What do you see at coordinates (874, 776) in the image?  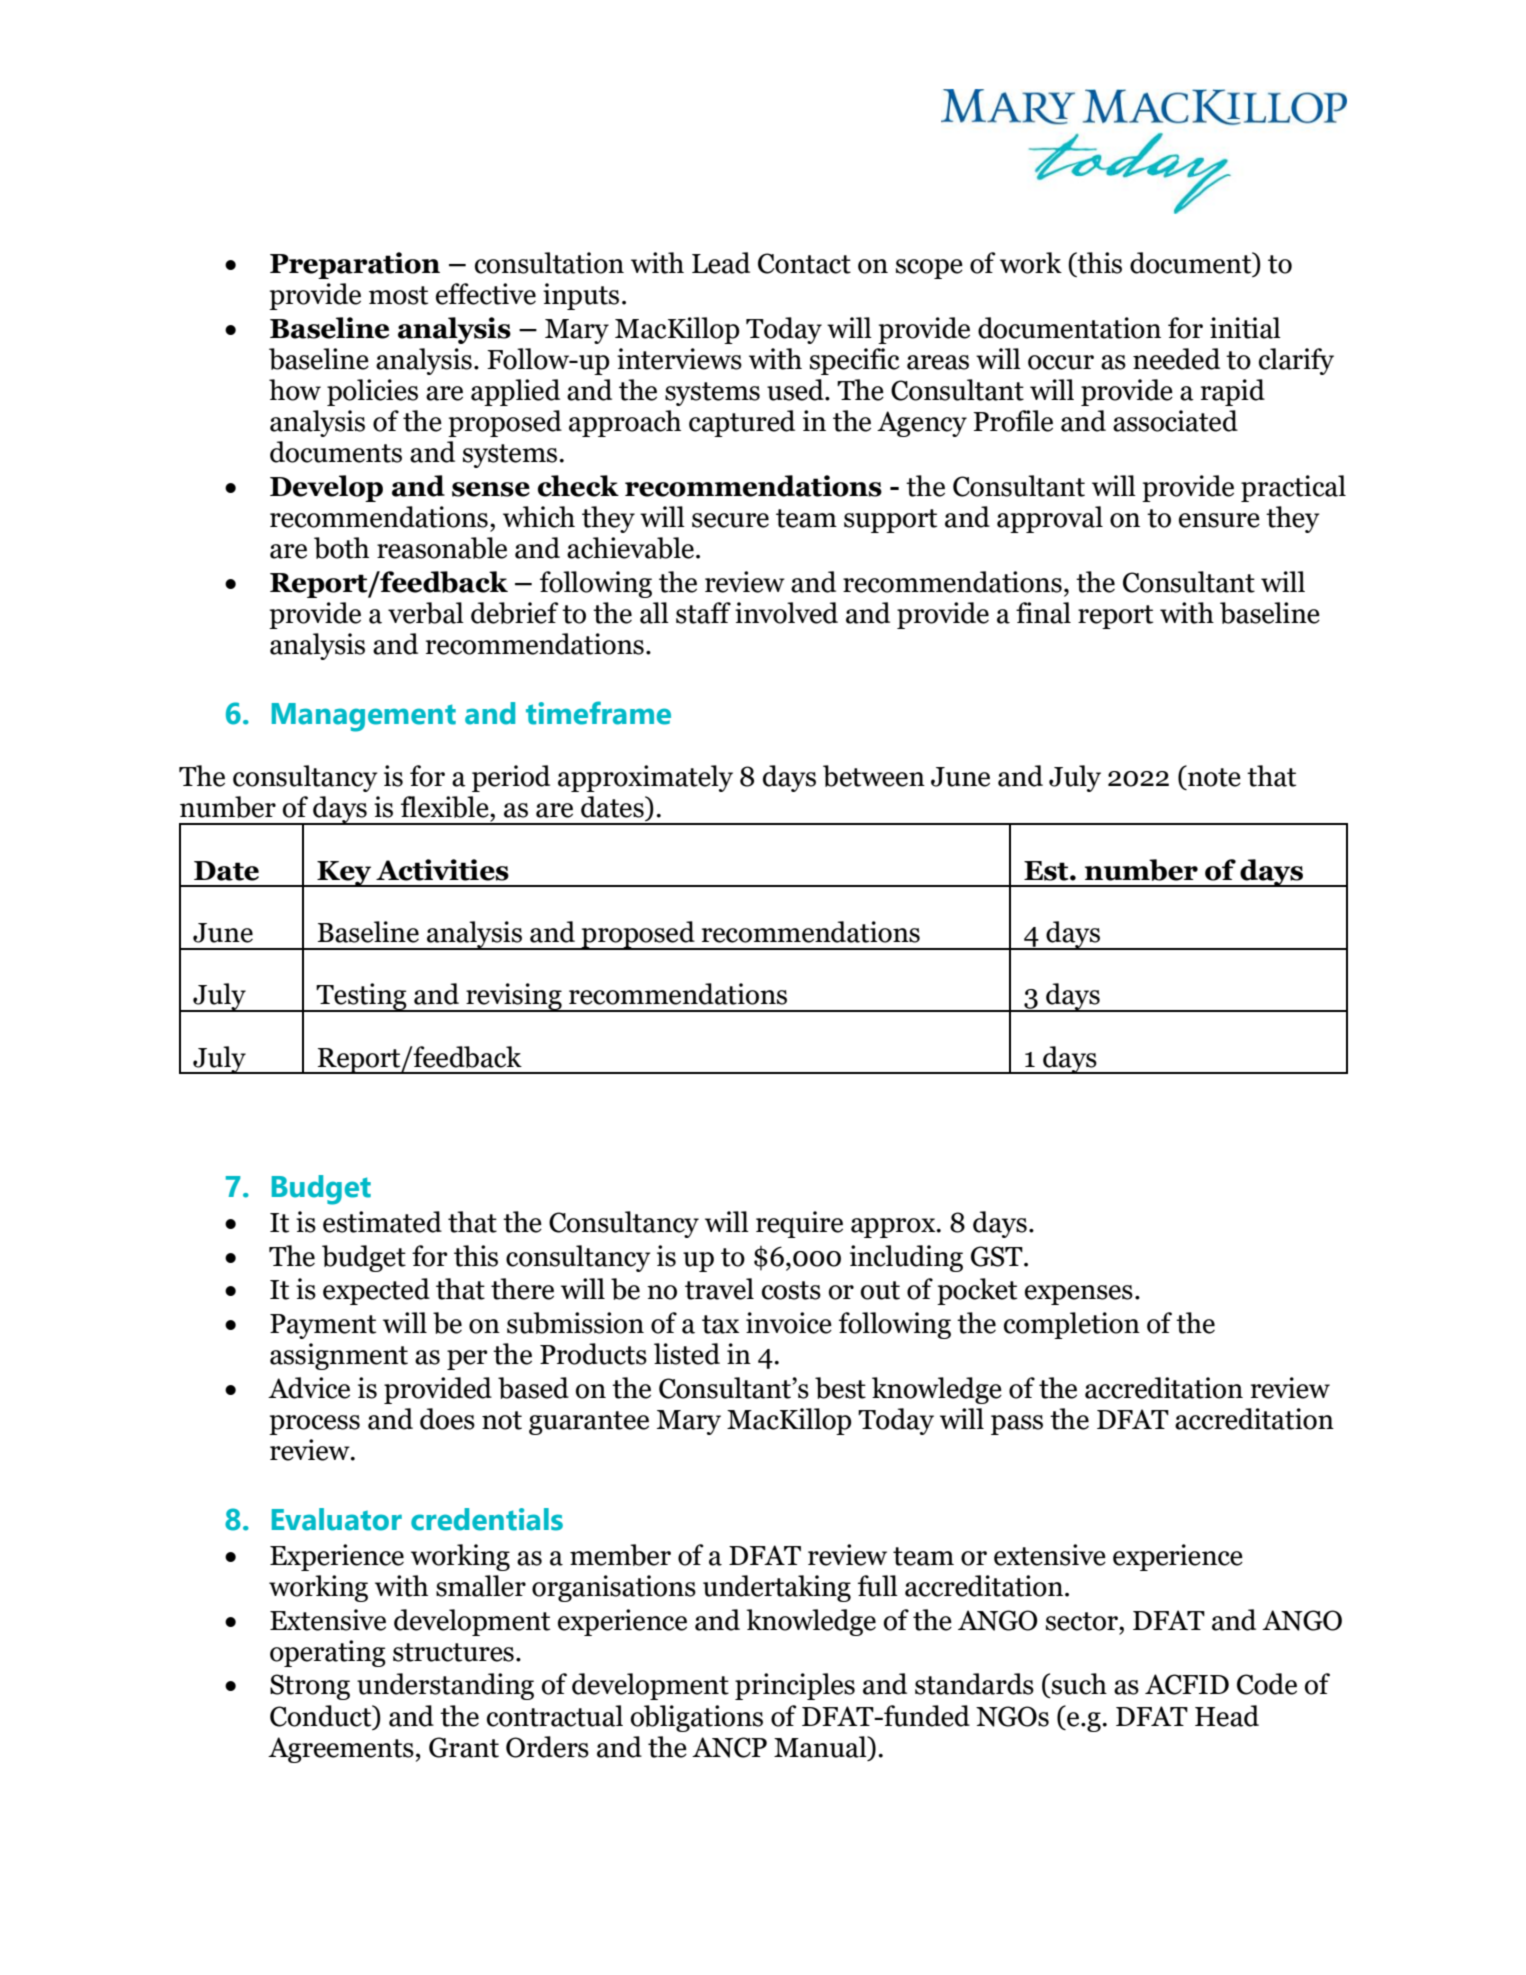 I see `between` at bounding box center [874, 776].
